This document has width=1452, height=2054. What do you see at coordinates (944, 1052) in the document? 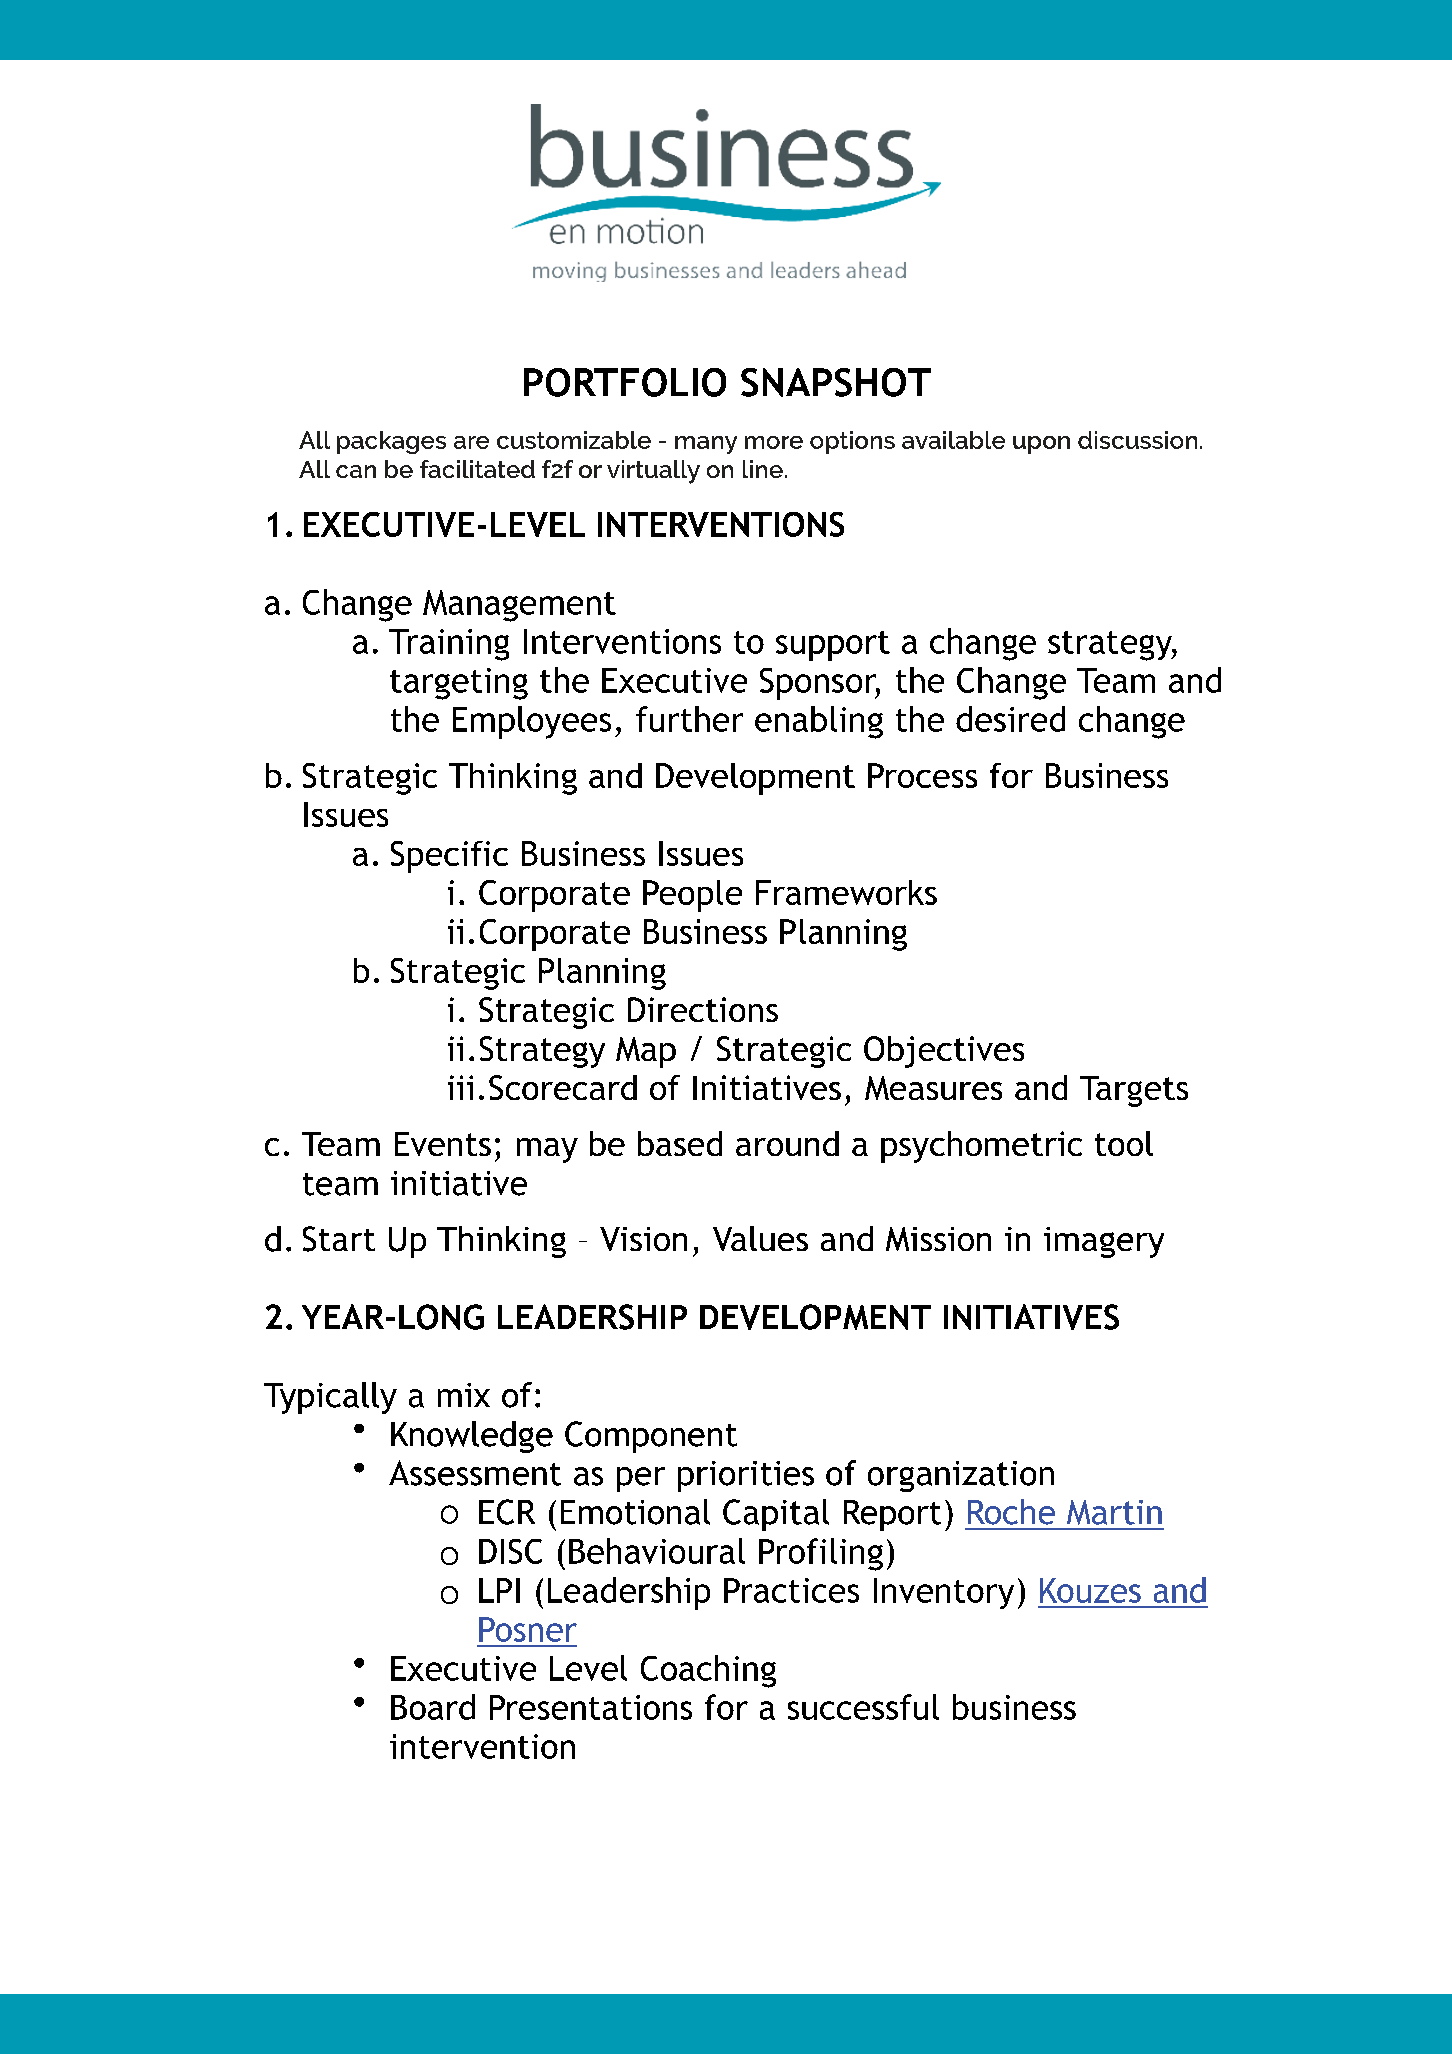
I see `Objectives` at bounding box center [944, 1052].
